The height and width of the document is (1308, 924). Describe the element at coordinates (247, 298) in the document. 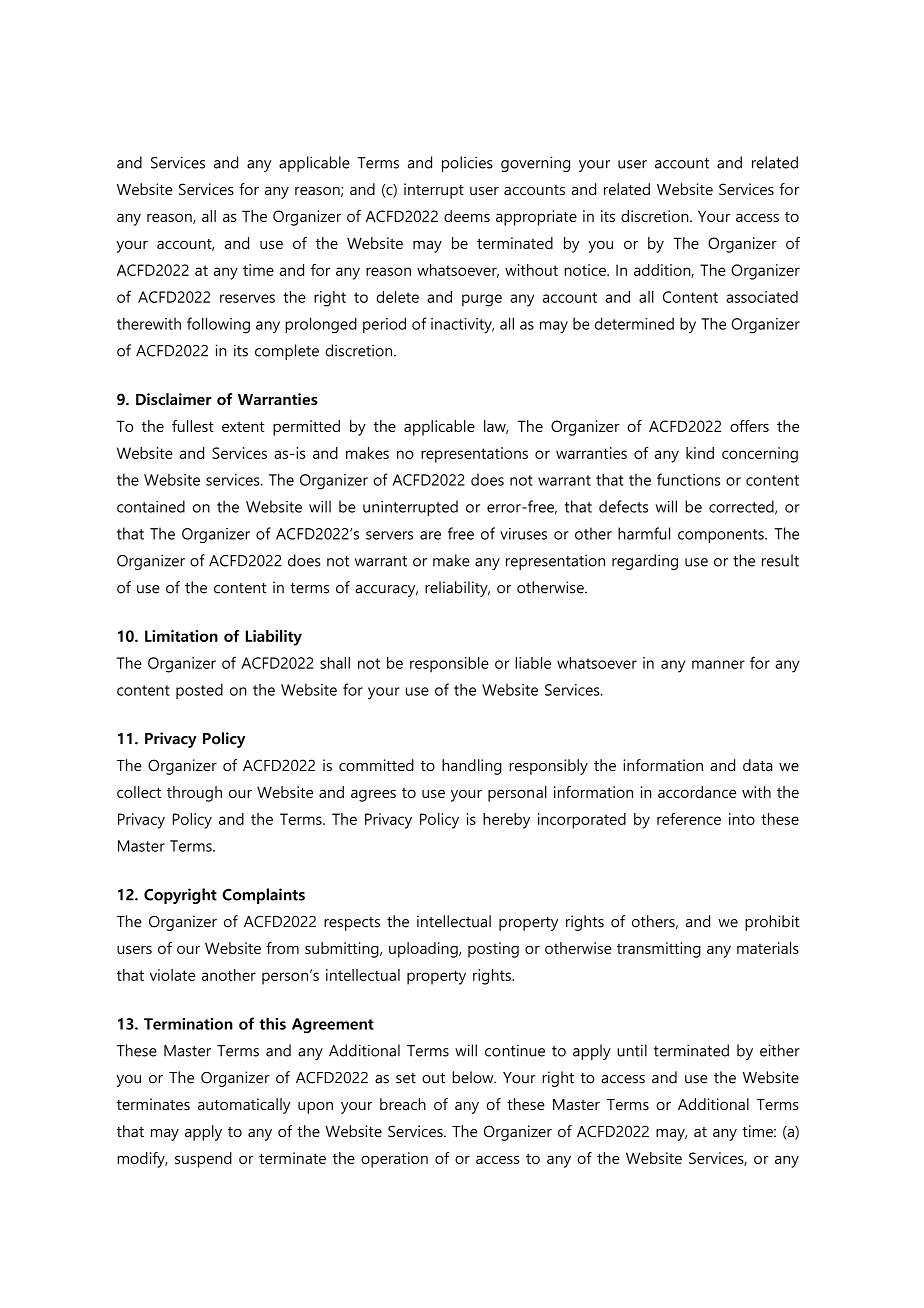

I see `reserves` at that location.
